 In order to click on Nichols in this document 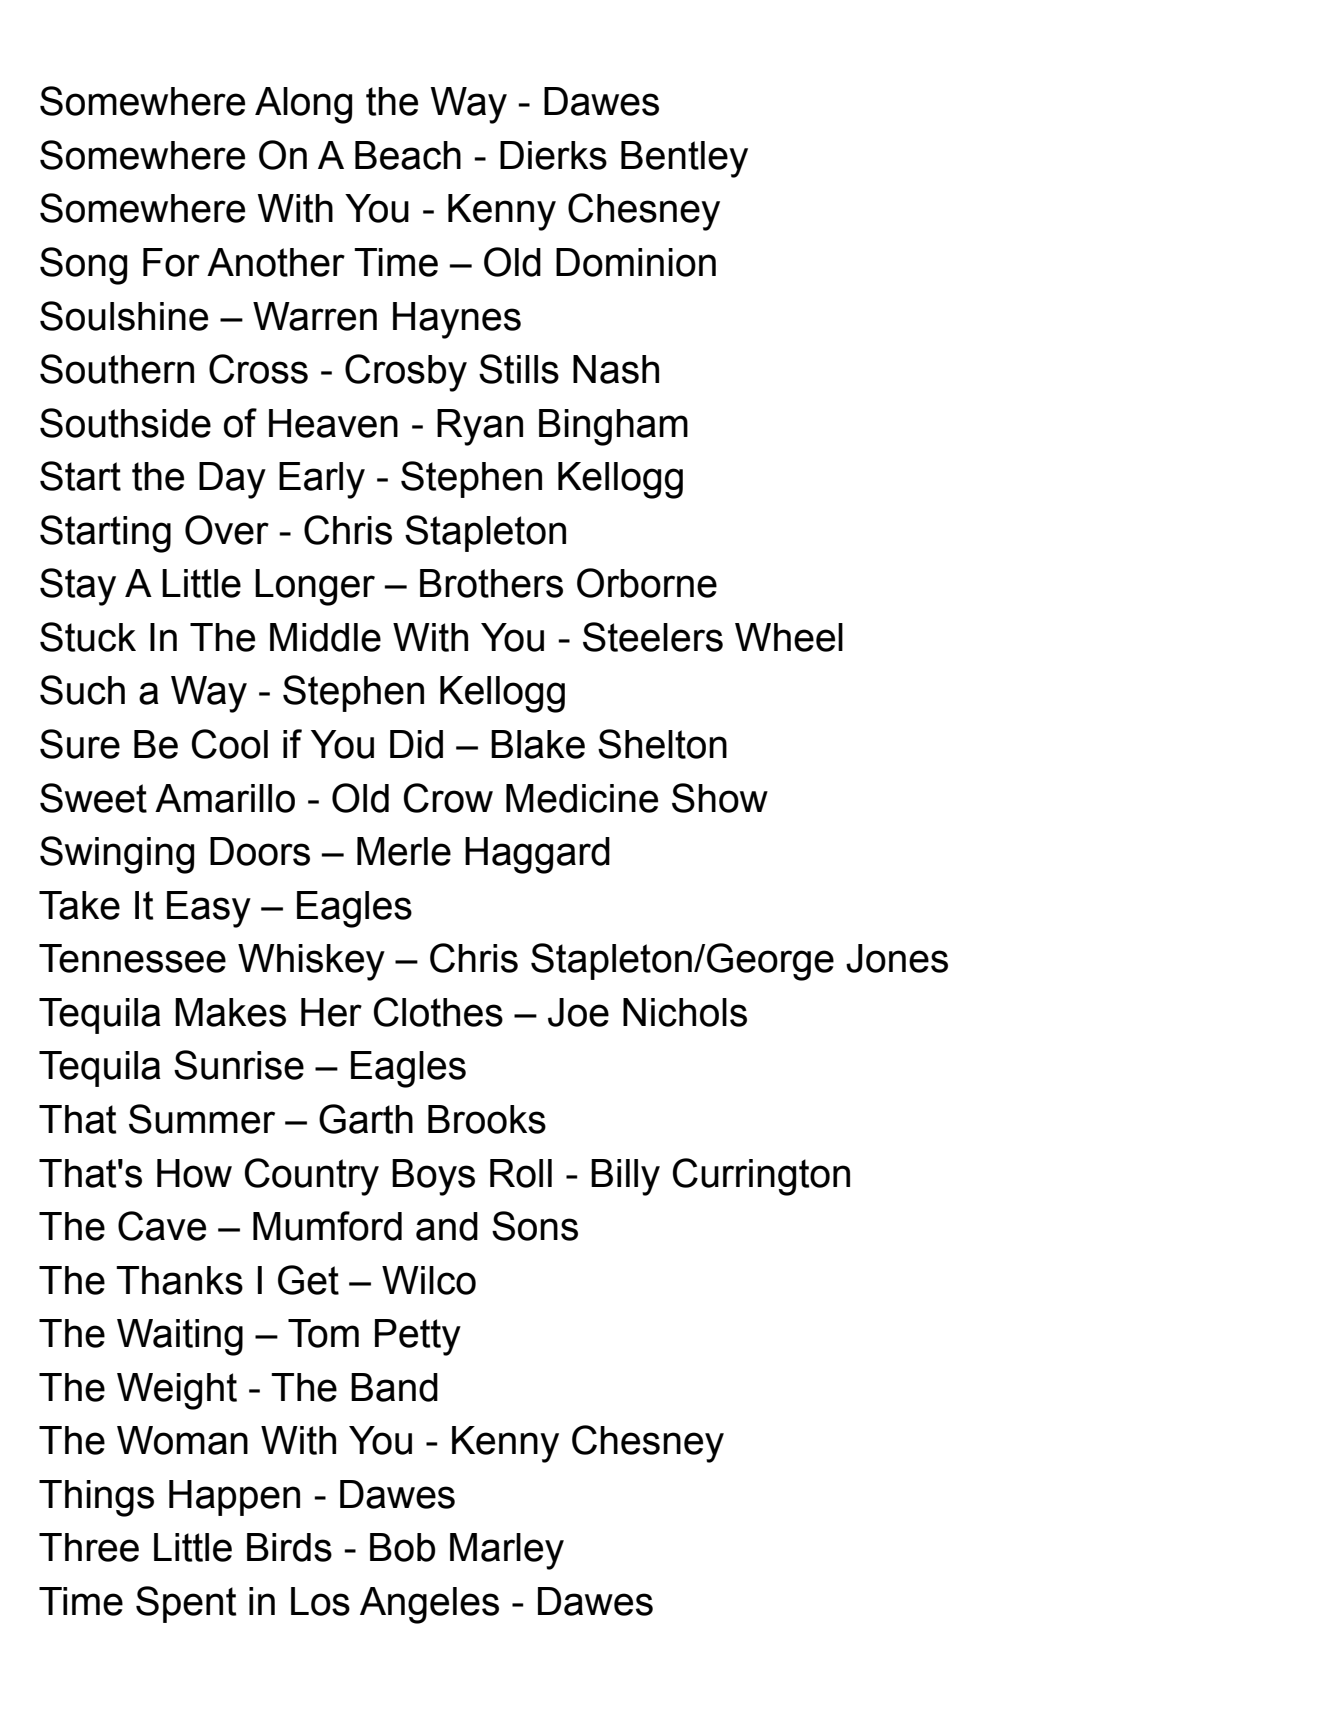, I will do `click(685, 1012)`.
